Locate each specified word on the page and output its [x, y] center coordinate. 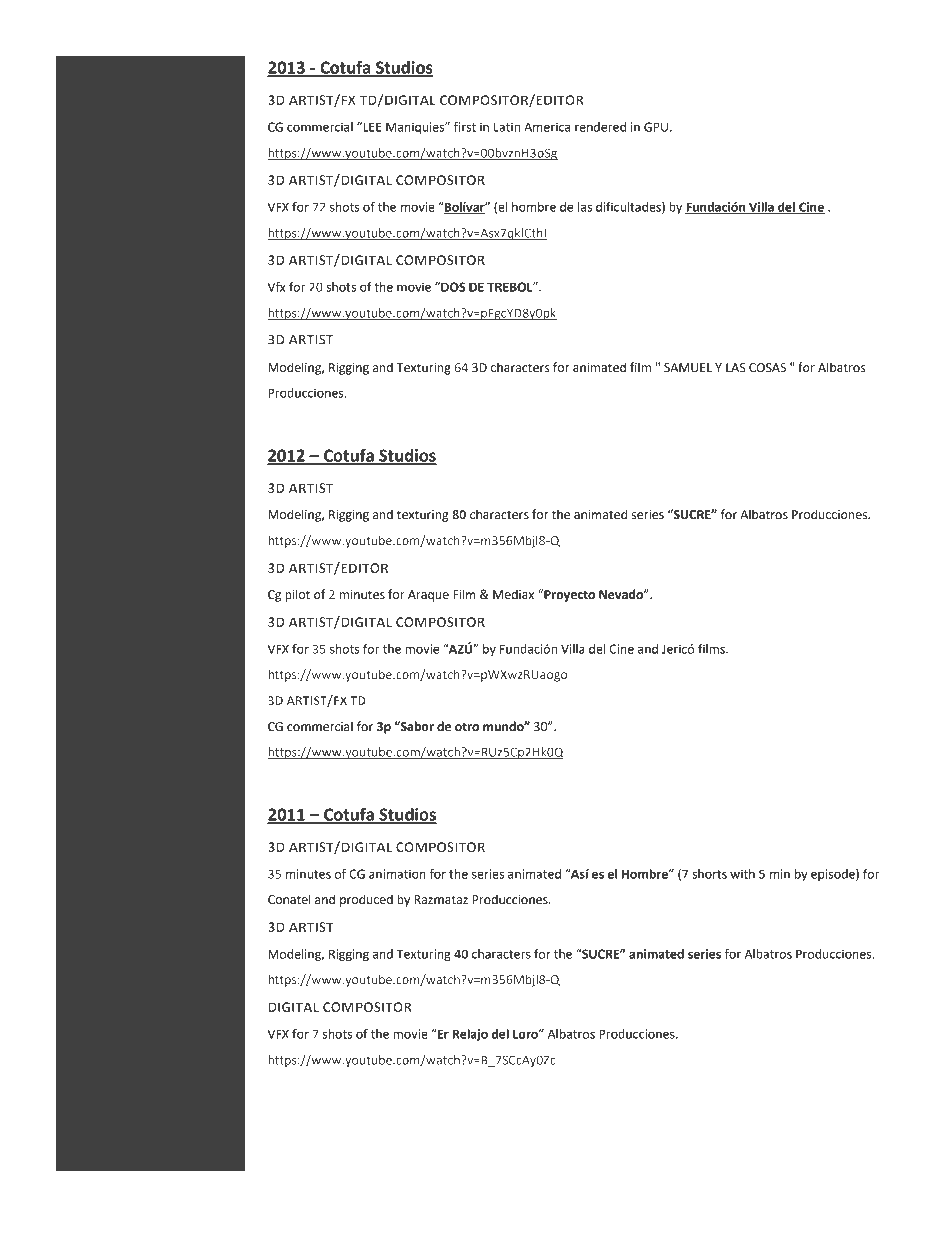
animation [397, 874]
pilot [297, 595]
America [547, 127]
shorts [709, 874]
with [742, 874]
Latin [507, 127]
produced [366, 900]
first [465, 127]
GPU [656, 127]
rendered [600, 127]
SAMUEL [688, 368]
